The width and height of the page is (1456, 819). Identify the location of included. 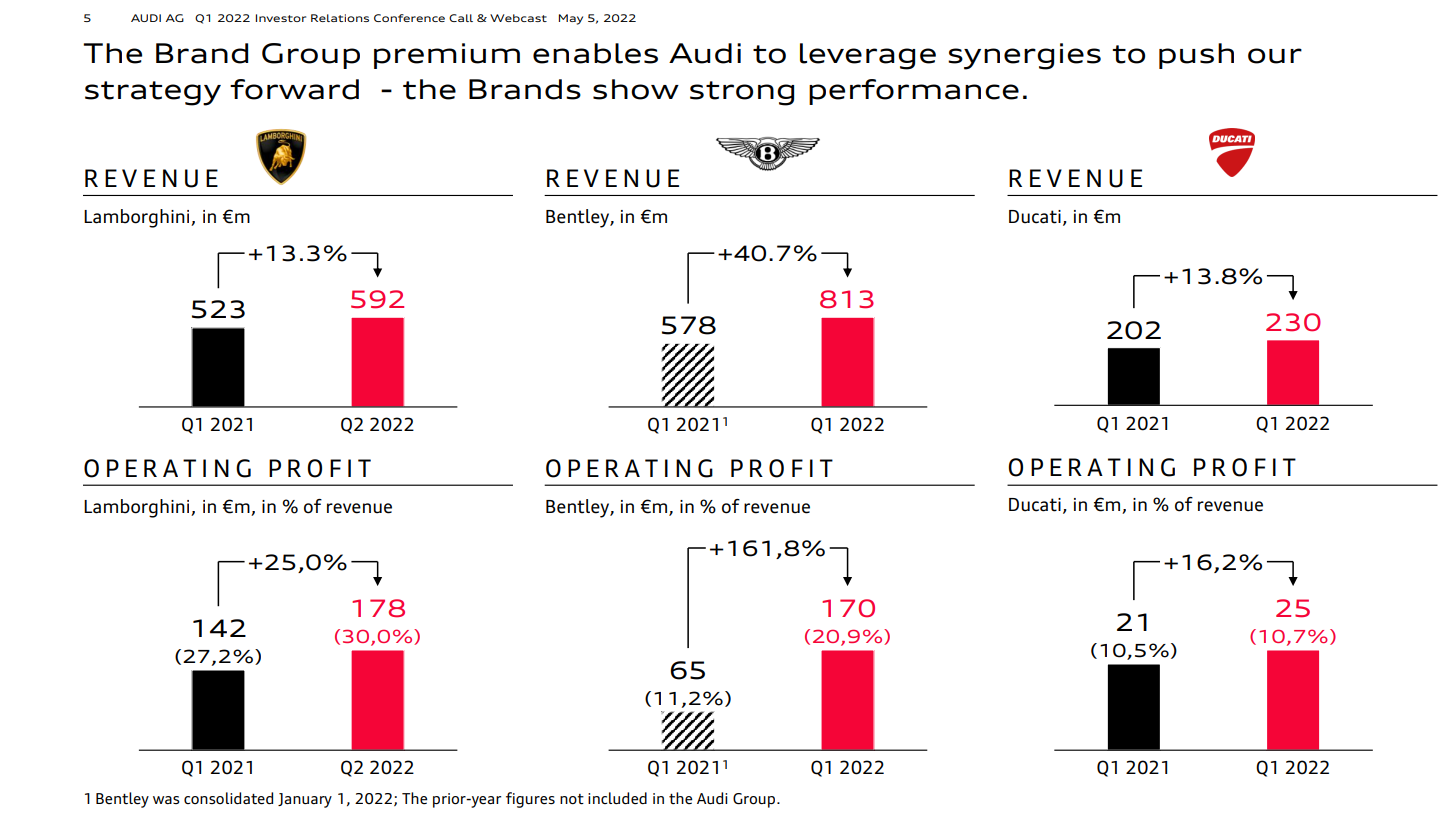
(617, 798).
